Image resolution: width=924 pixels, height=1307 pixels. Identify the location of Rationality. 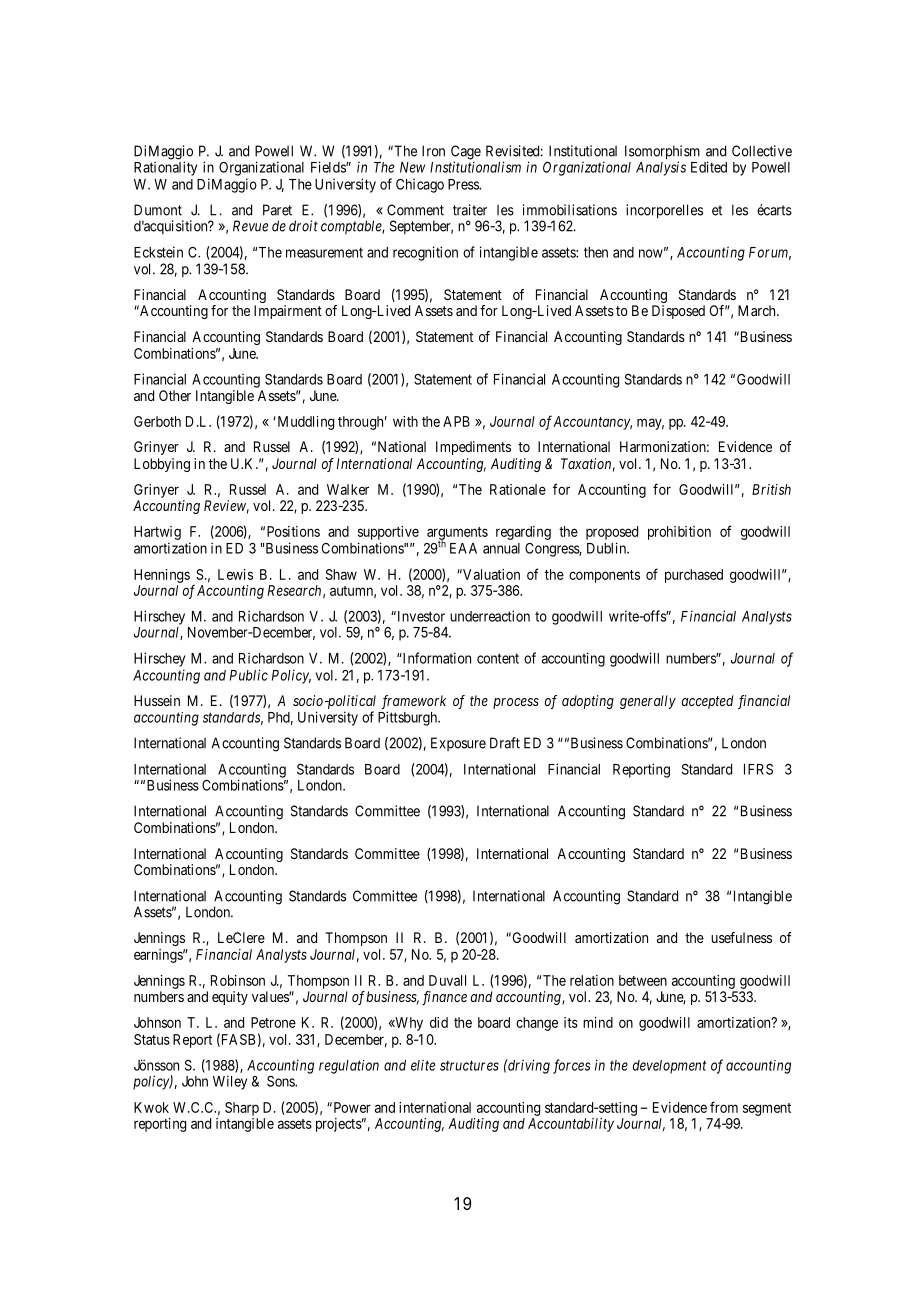
(165, 168).
